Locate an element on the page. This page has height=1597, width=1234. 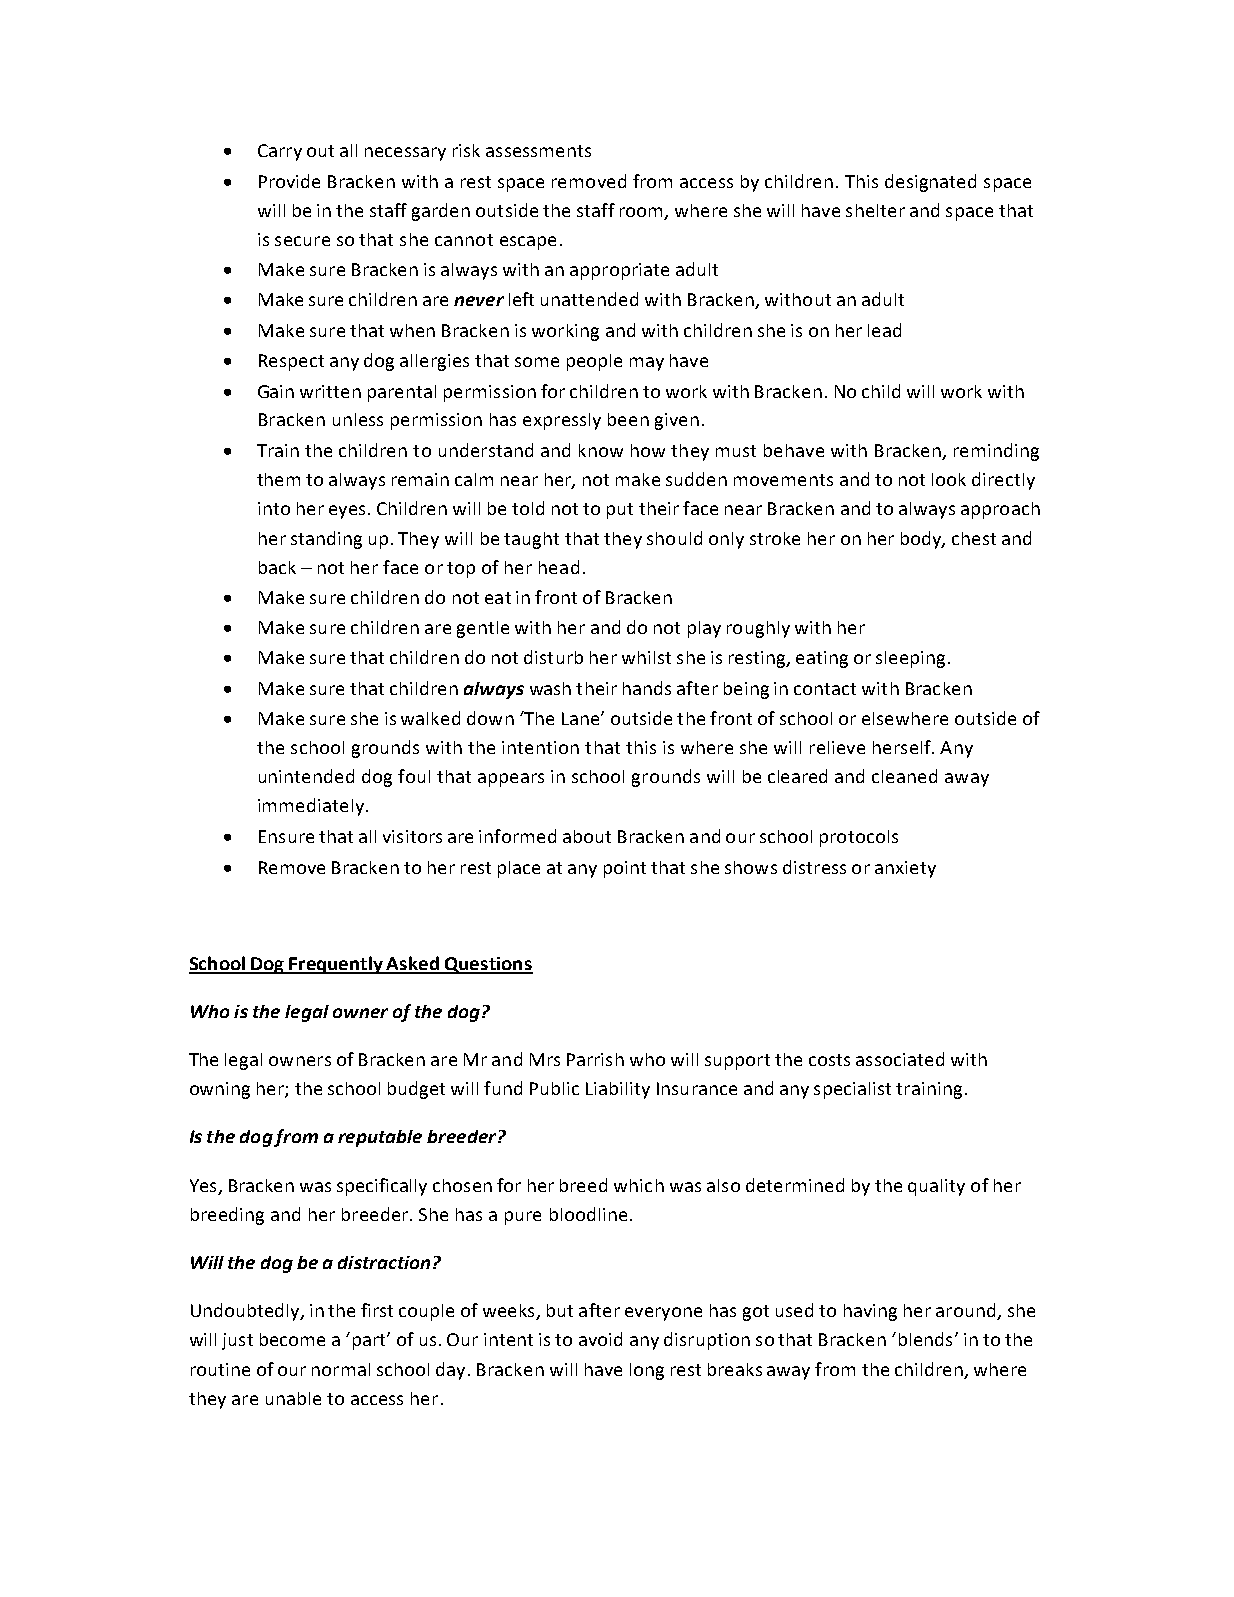
look is located at coordinates (949, 479).
